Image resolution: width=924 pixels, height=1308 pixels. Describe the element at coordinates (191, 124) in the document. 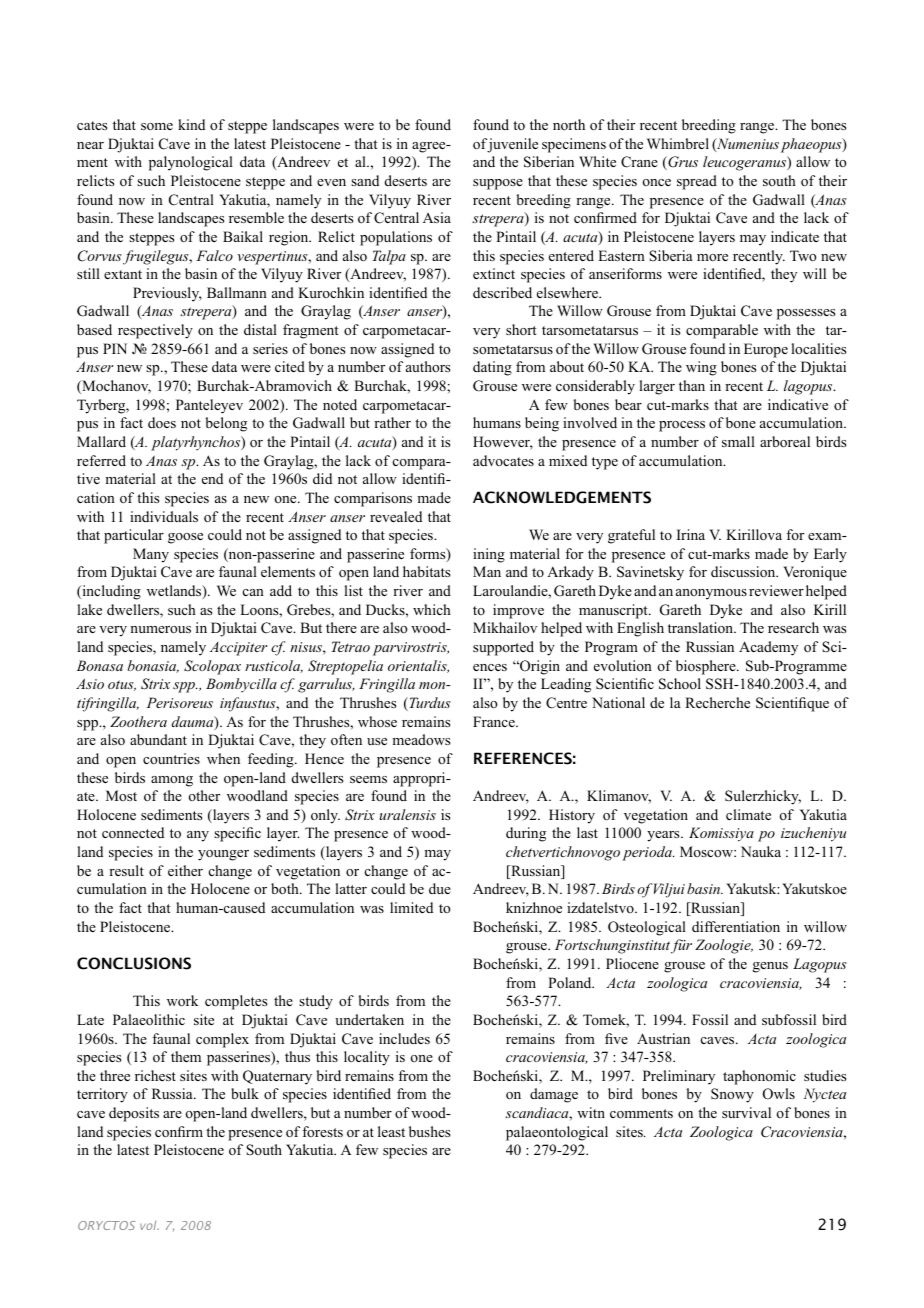

I see `kind` at that location.
